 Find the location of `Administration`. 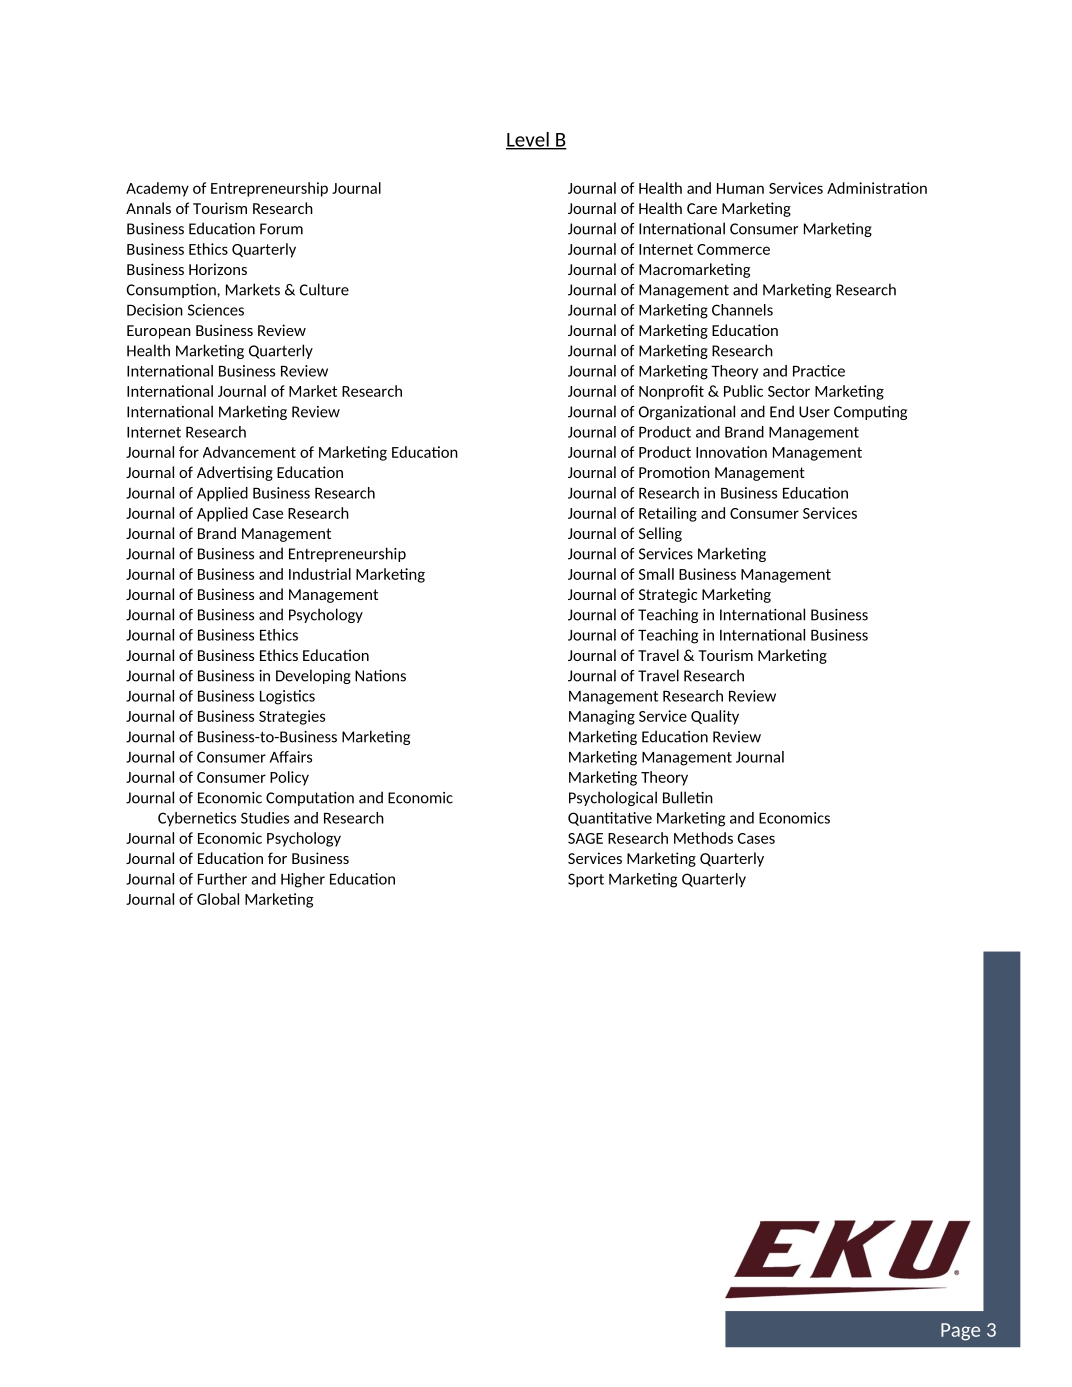

Administration is located at coordinates (877, 188).
